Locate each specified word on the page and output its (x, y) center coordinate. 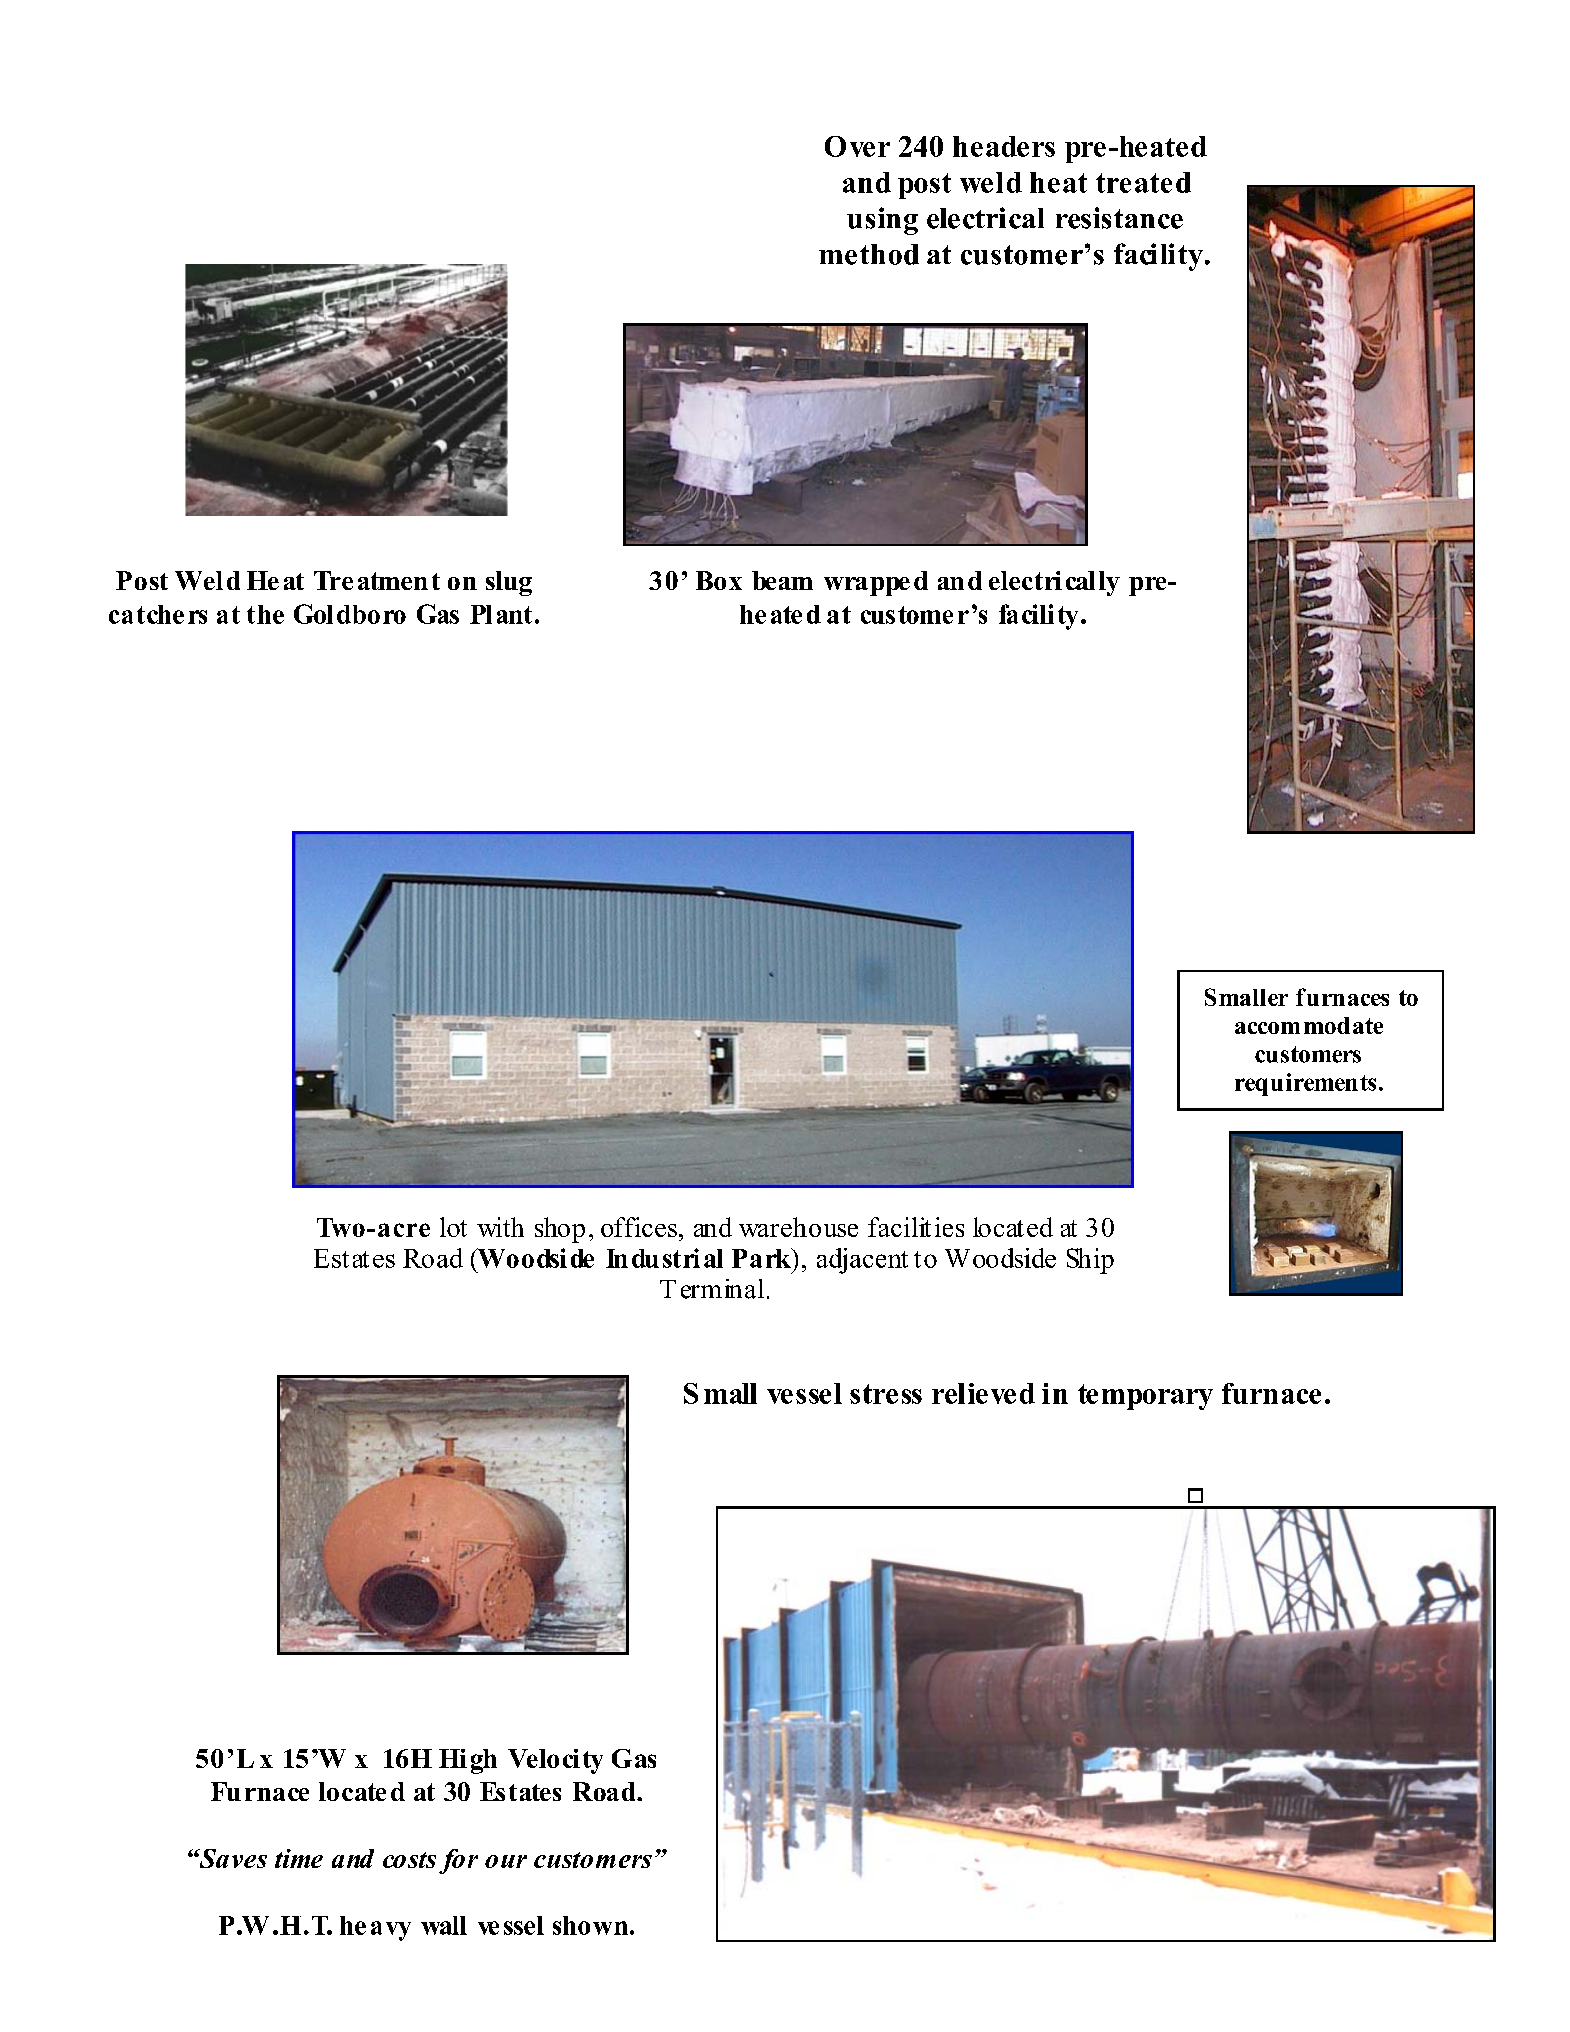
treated (1143, 182)
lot (453, 1227)
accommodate (1309, 1025)
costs (409, 1860)
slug (509, 583)
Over (857, 146)
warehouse (798, 1227)
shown (590, 1925)
